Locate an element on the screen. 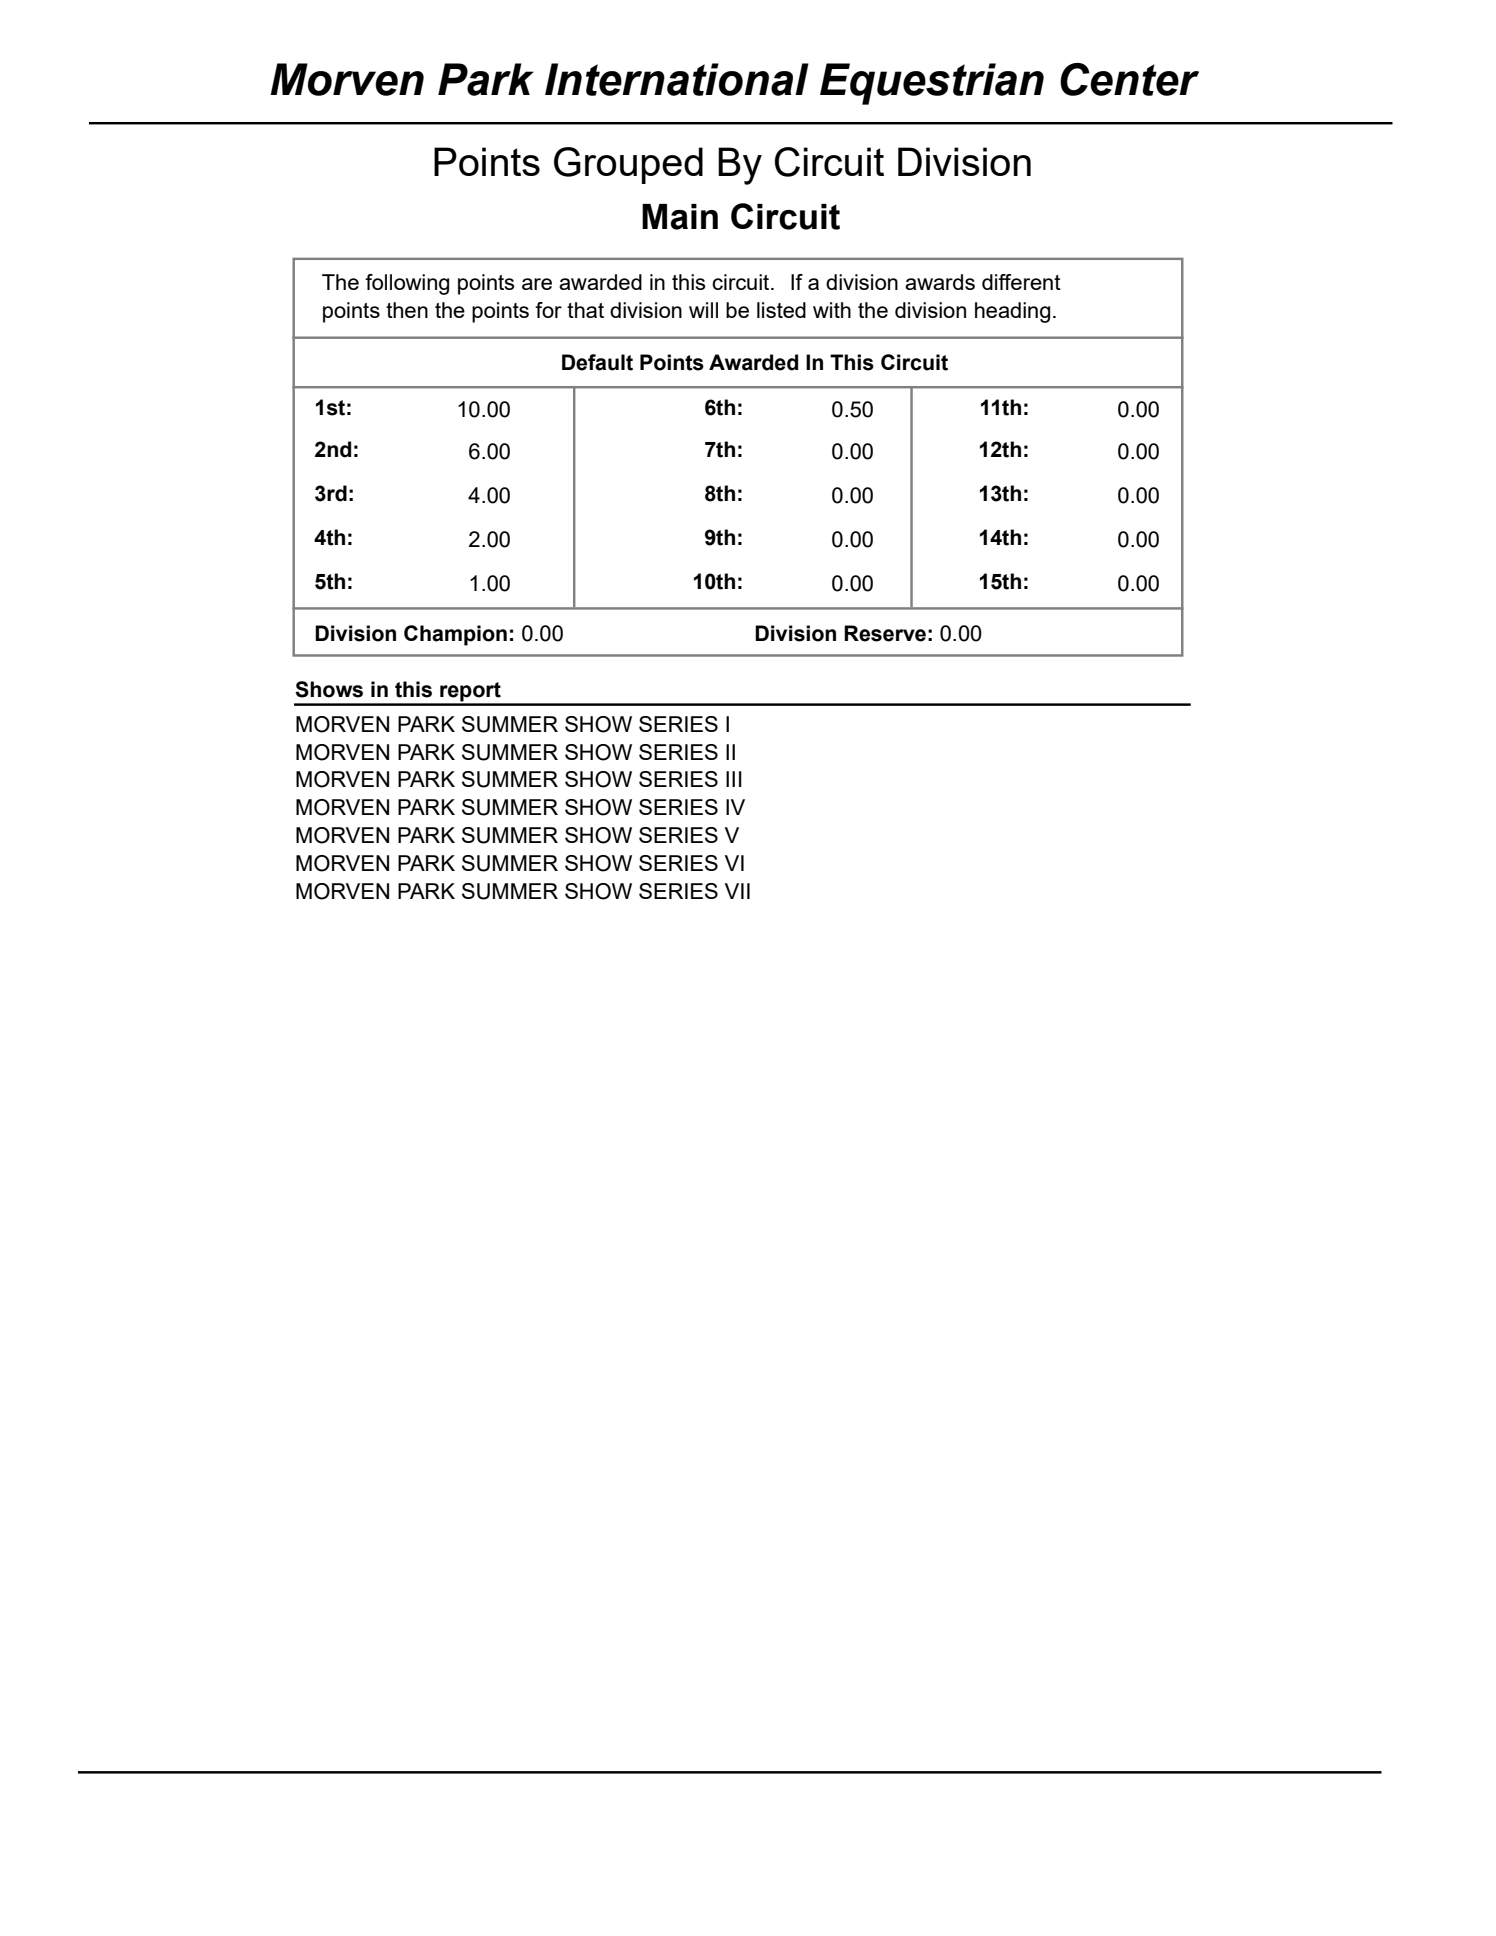 Image resolution: width=1496 pixels, height=1936 pixels. Grouped is located at coordinates (628, 165).
